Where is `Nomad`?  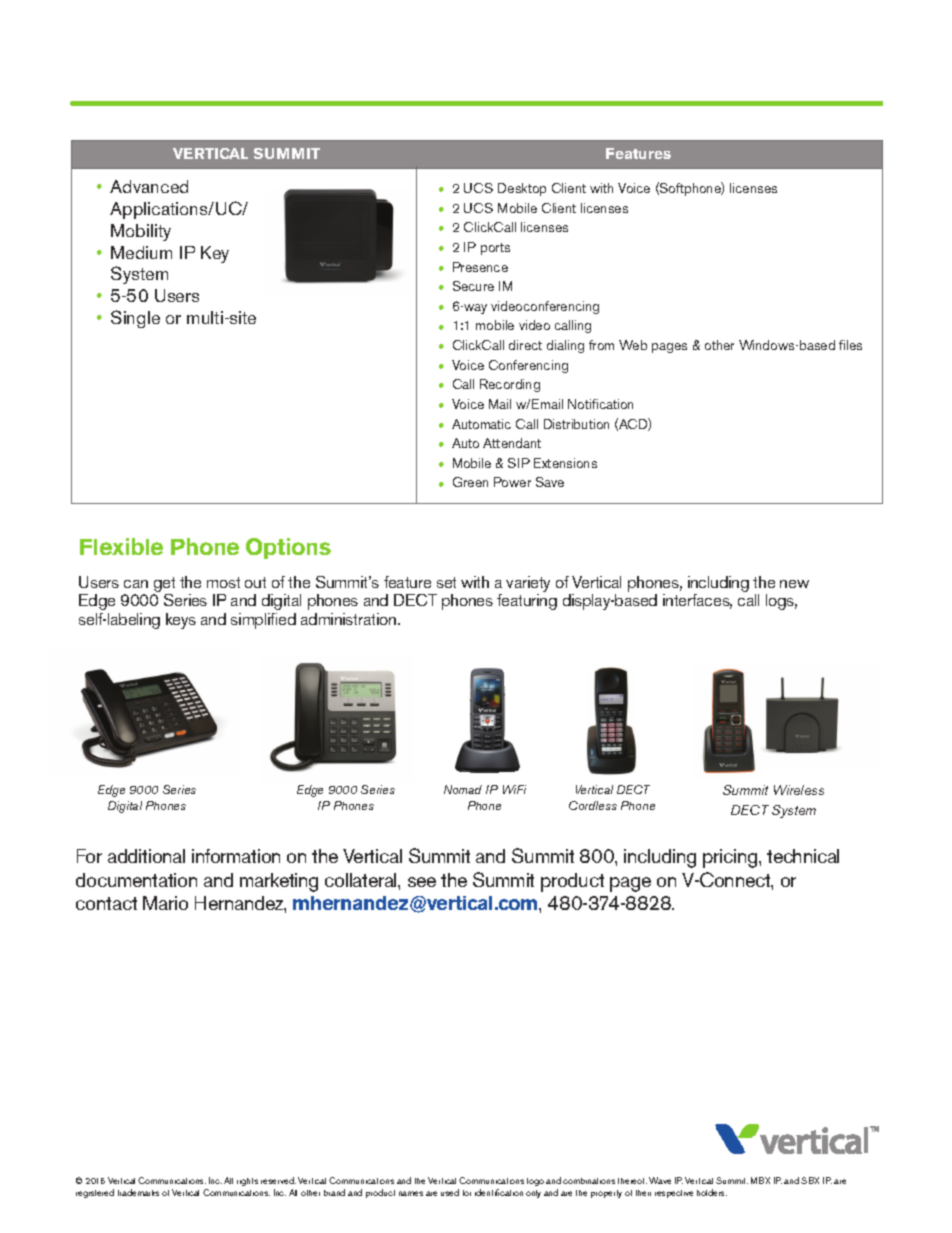 Nomad is located at coordinates (463, 789).
